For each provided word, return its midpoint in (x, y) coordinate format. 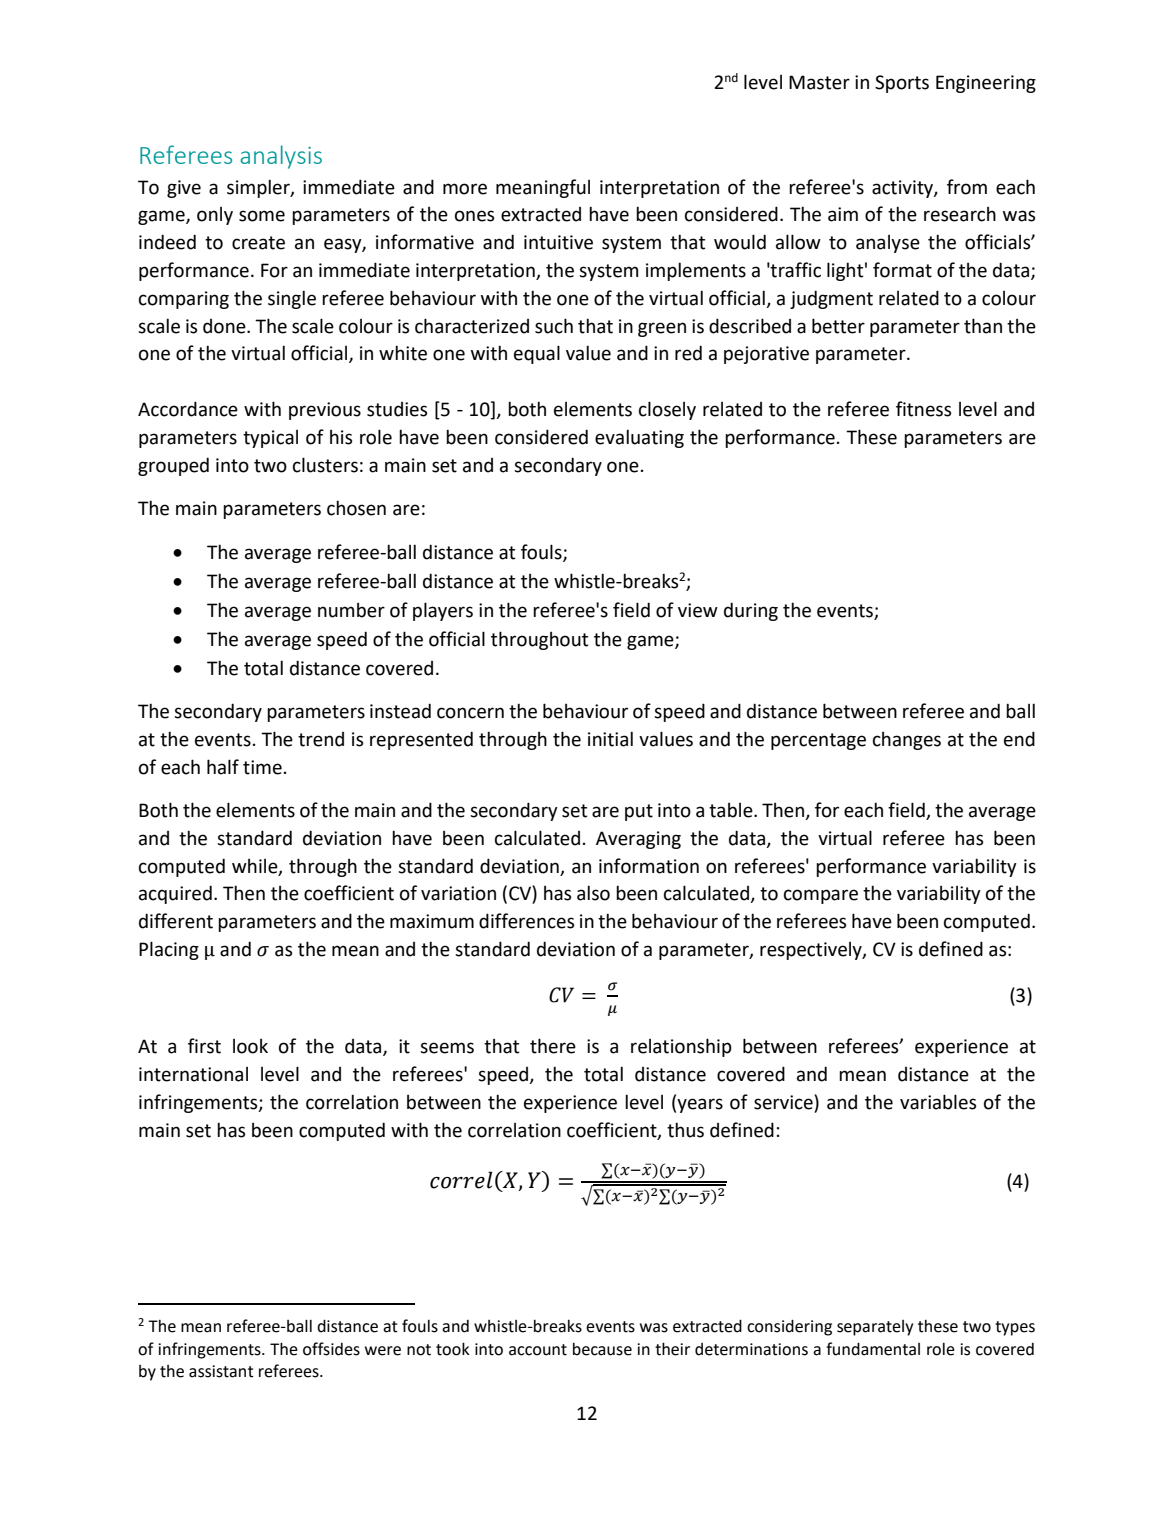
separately (875, 1328)
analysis (281, 157)
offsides (331, 1349)
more (465, 189)
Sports (902, 84)
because (602, 1349)
